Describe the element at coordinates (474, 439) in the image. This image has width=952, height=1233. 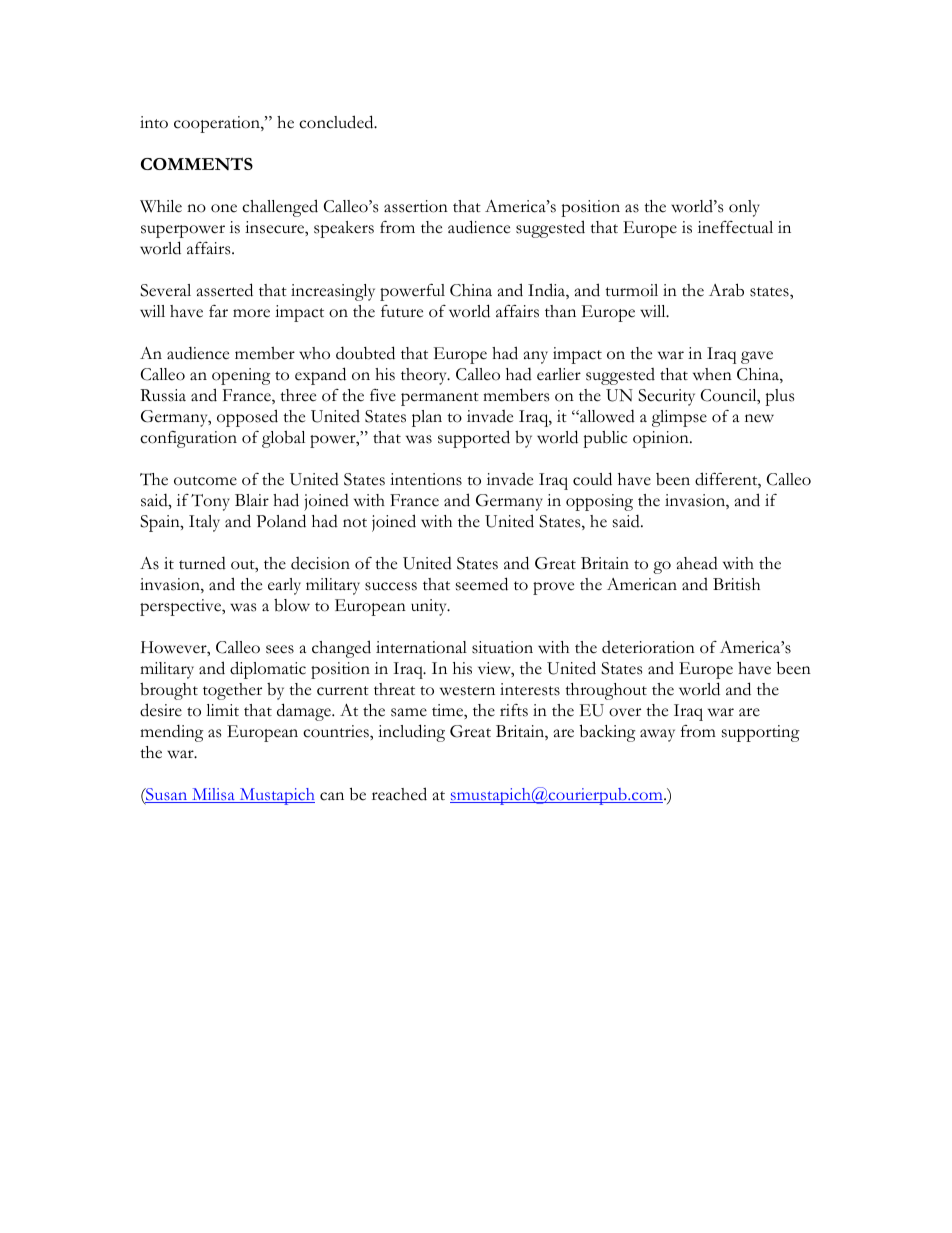
I see `supported` at that location.
